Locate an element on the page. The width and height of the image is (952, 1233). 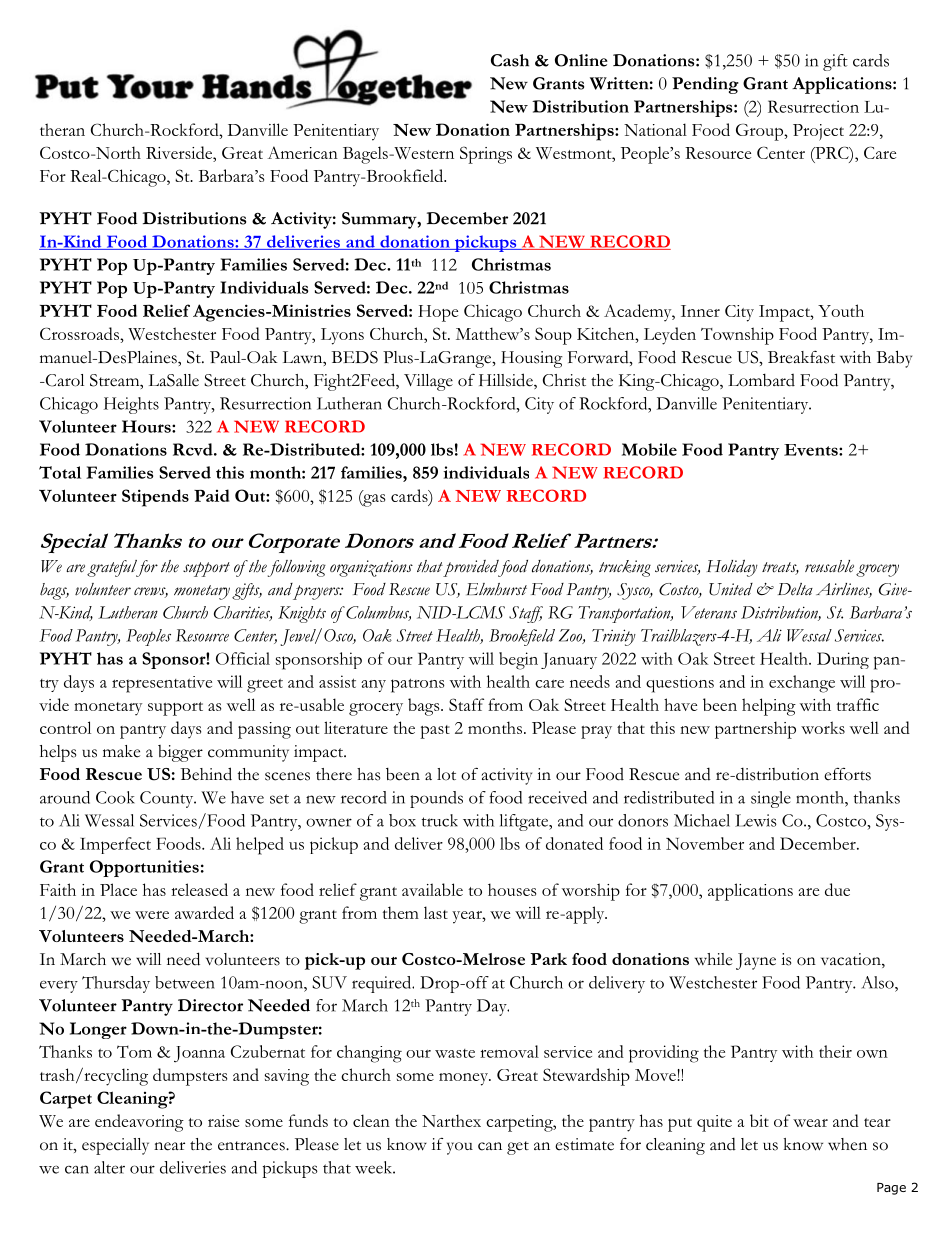
wear is located at coordinates (810, 1123).
